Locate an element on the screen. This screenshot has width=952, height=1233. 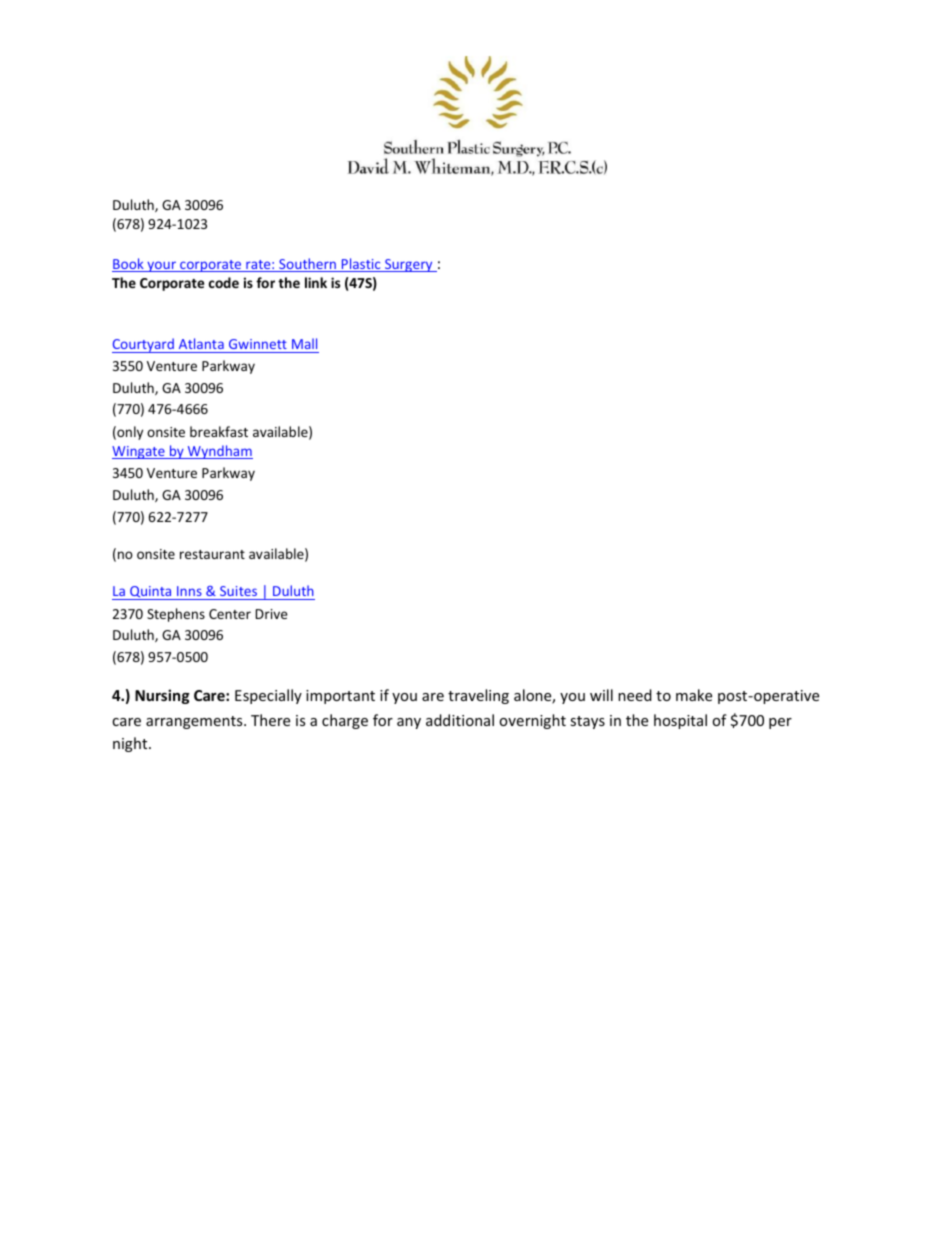
any is located at coordinates (409, 723).
